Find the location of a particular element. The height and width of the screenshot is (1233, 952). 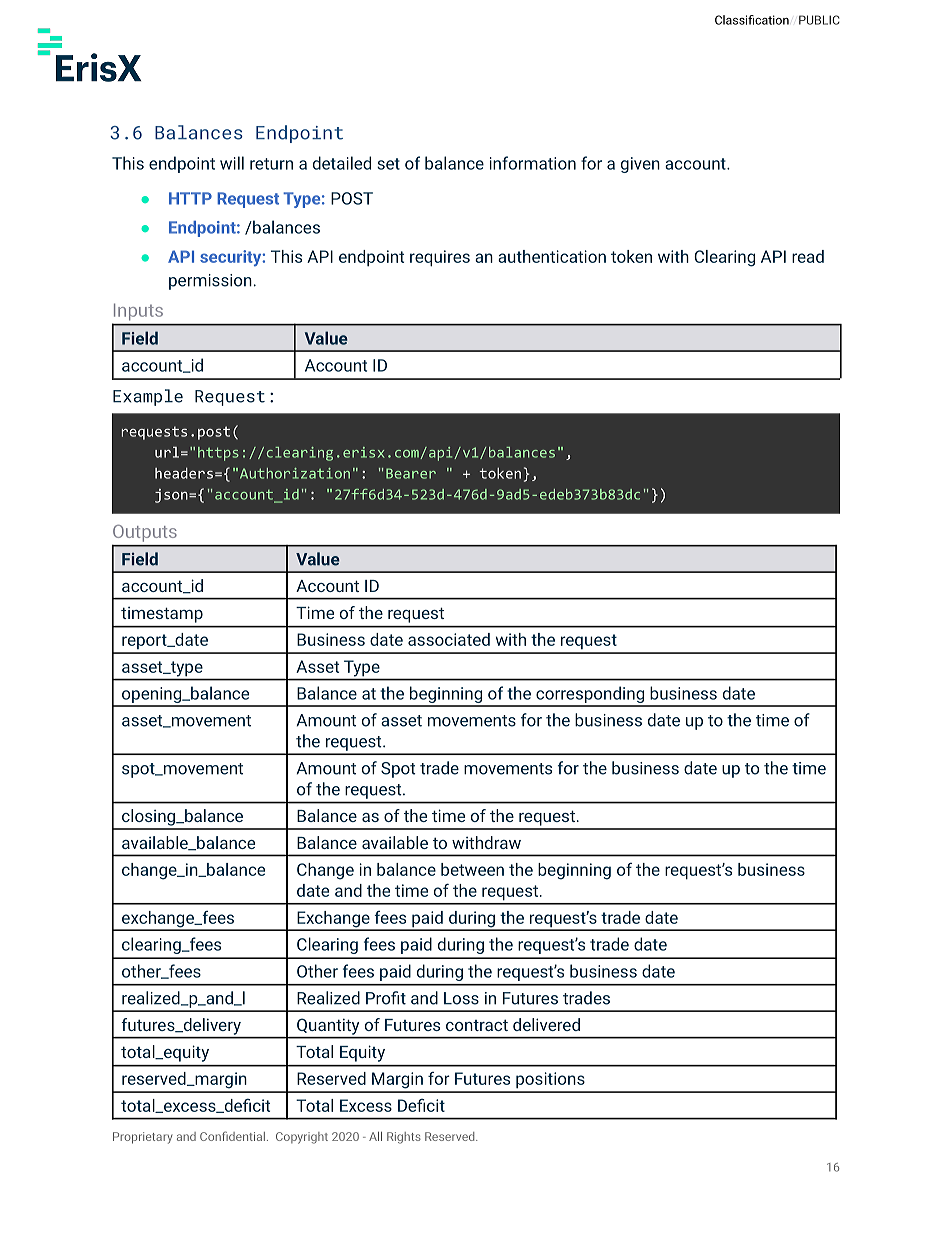

Loss is located at coordinates (461, 998).
